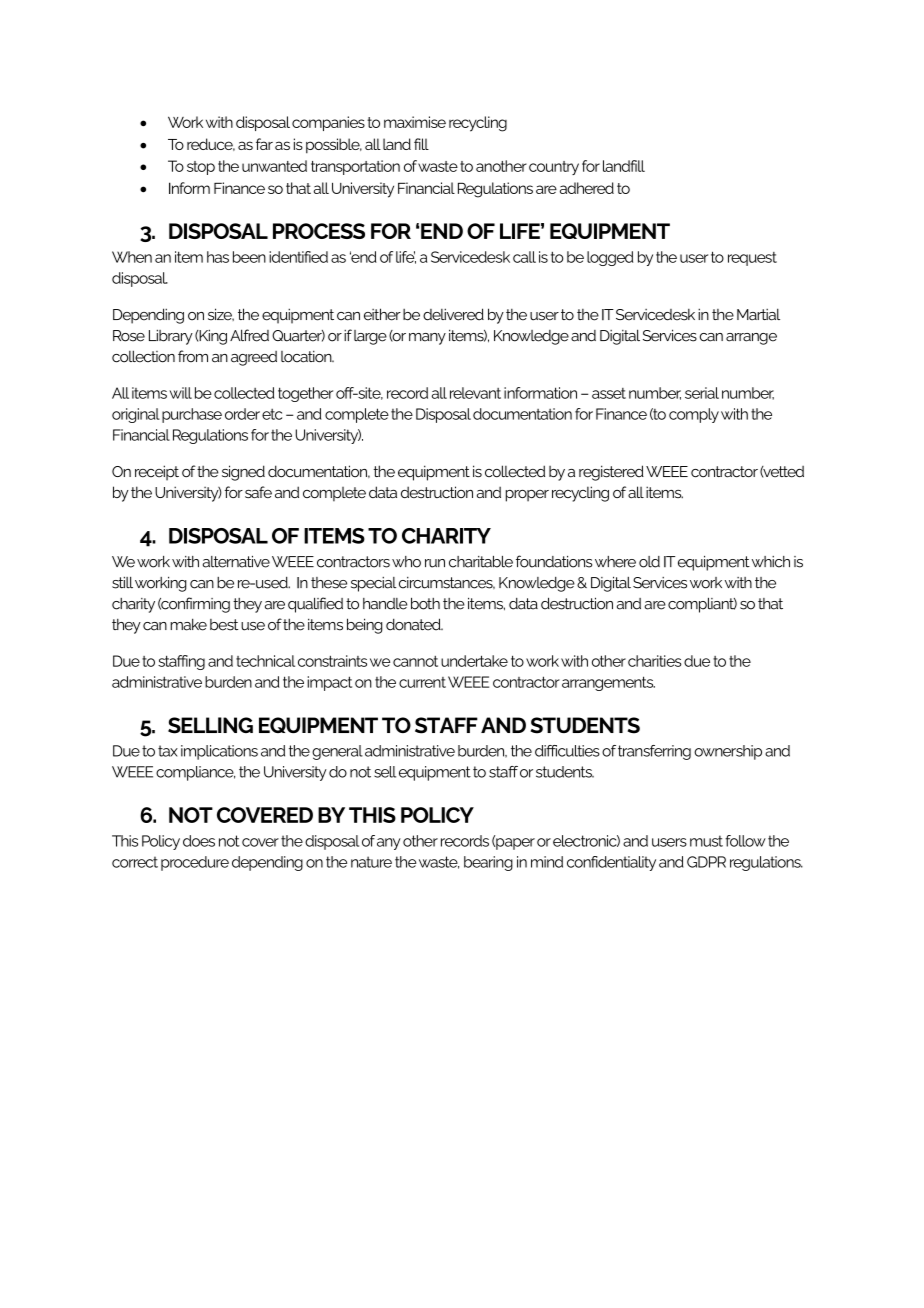 The image size is (924, 1308). I want to click on proper, so click(527, 495).
